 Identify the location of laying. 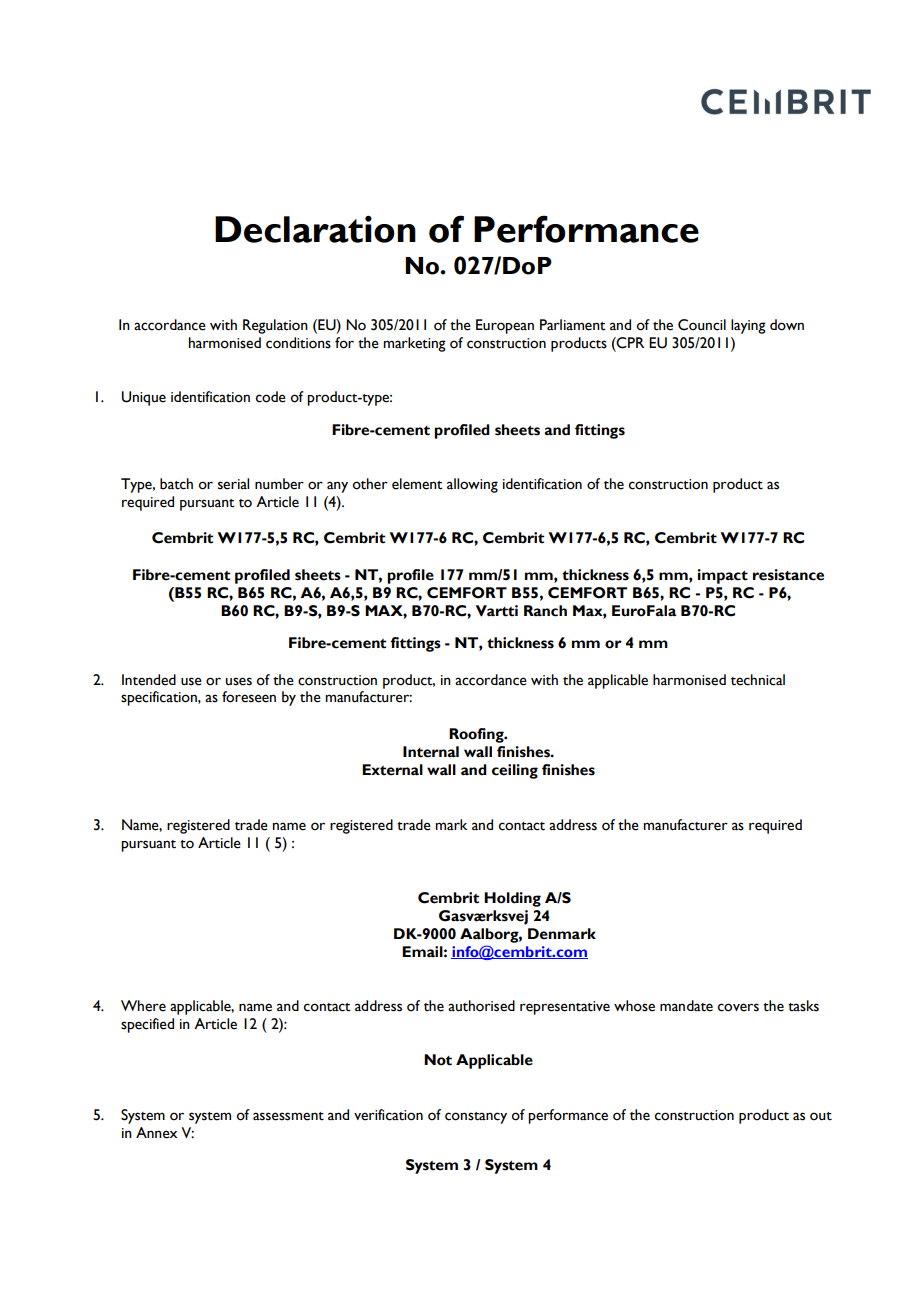
(748, 326).
